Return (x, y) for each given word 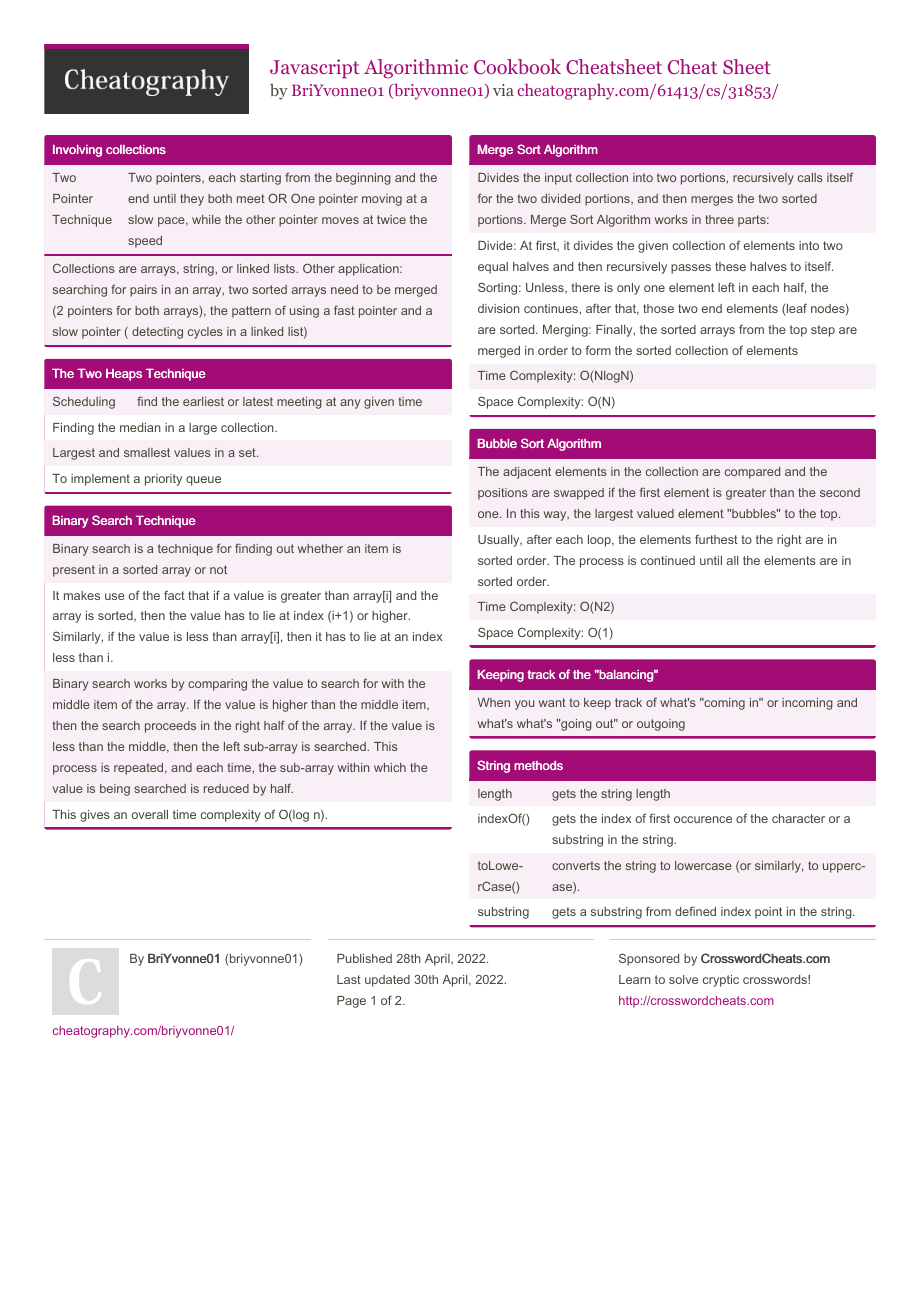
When (494, 702)
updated (387, 981)
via (503, 90)
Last (349, 979)
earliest (203, 401)
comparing (217, 685)
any (350, 404)
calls (810, 177)
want (552, 702)
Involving (77, 151)
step (823, 331)
